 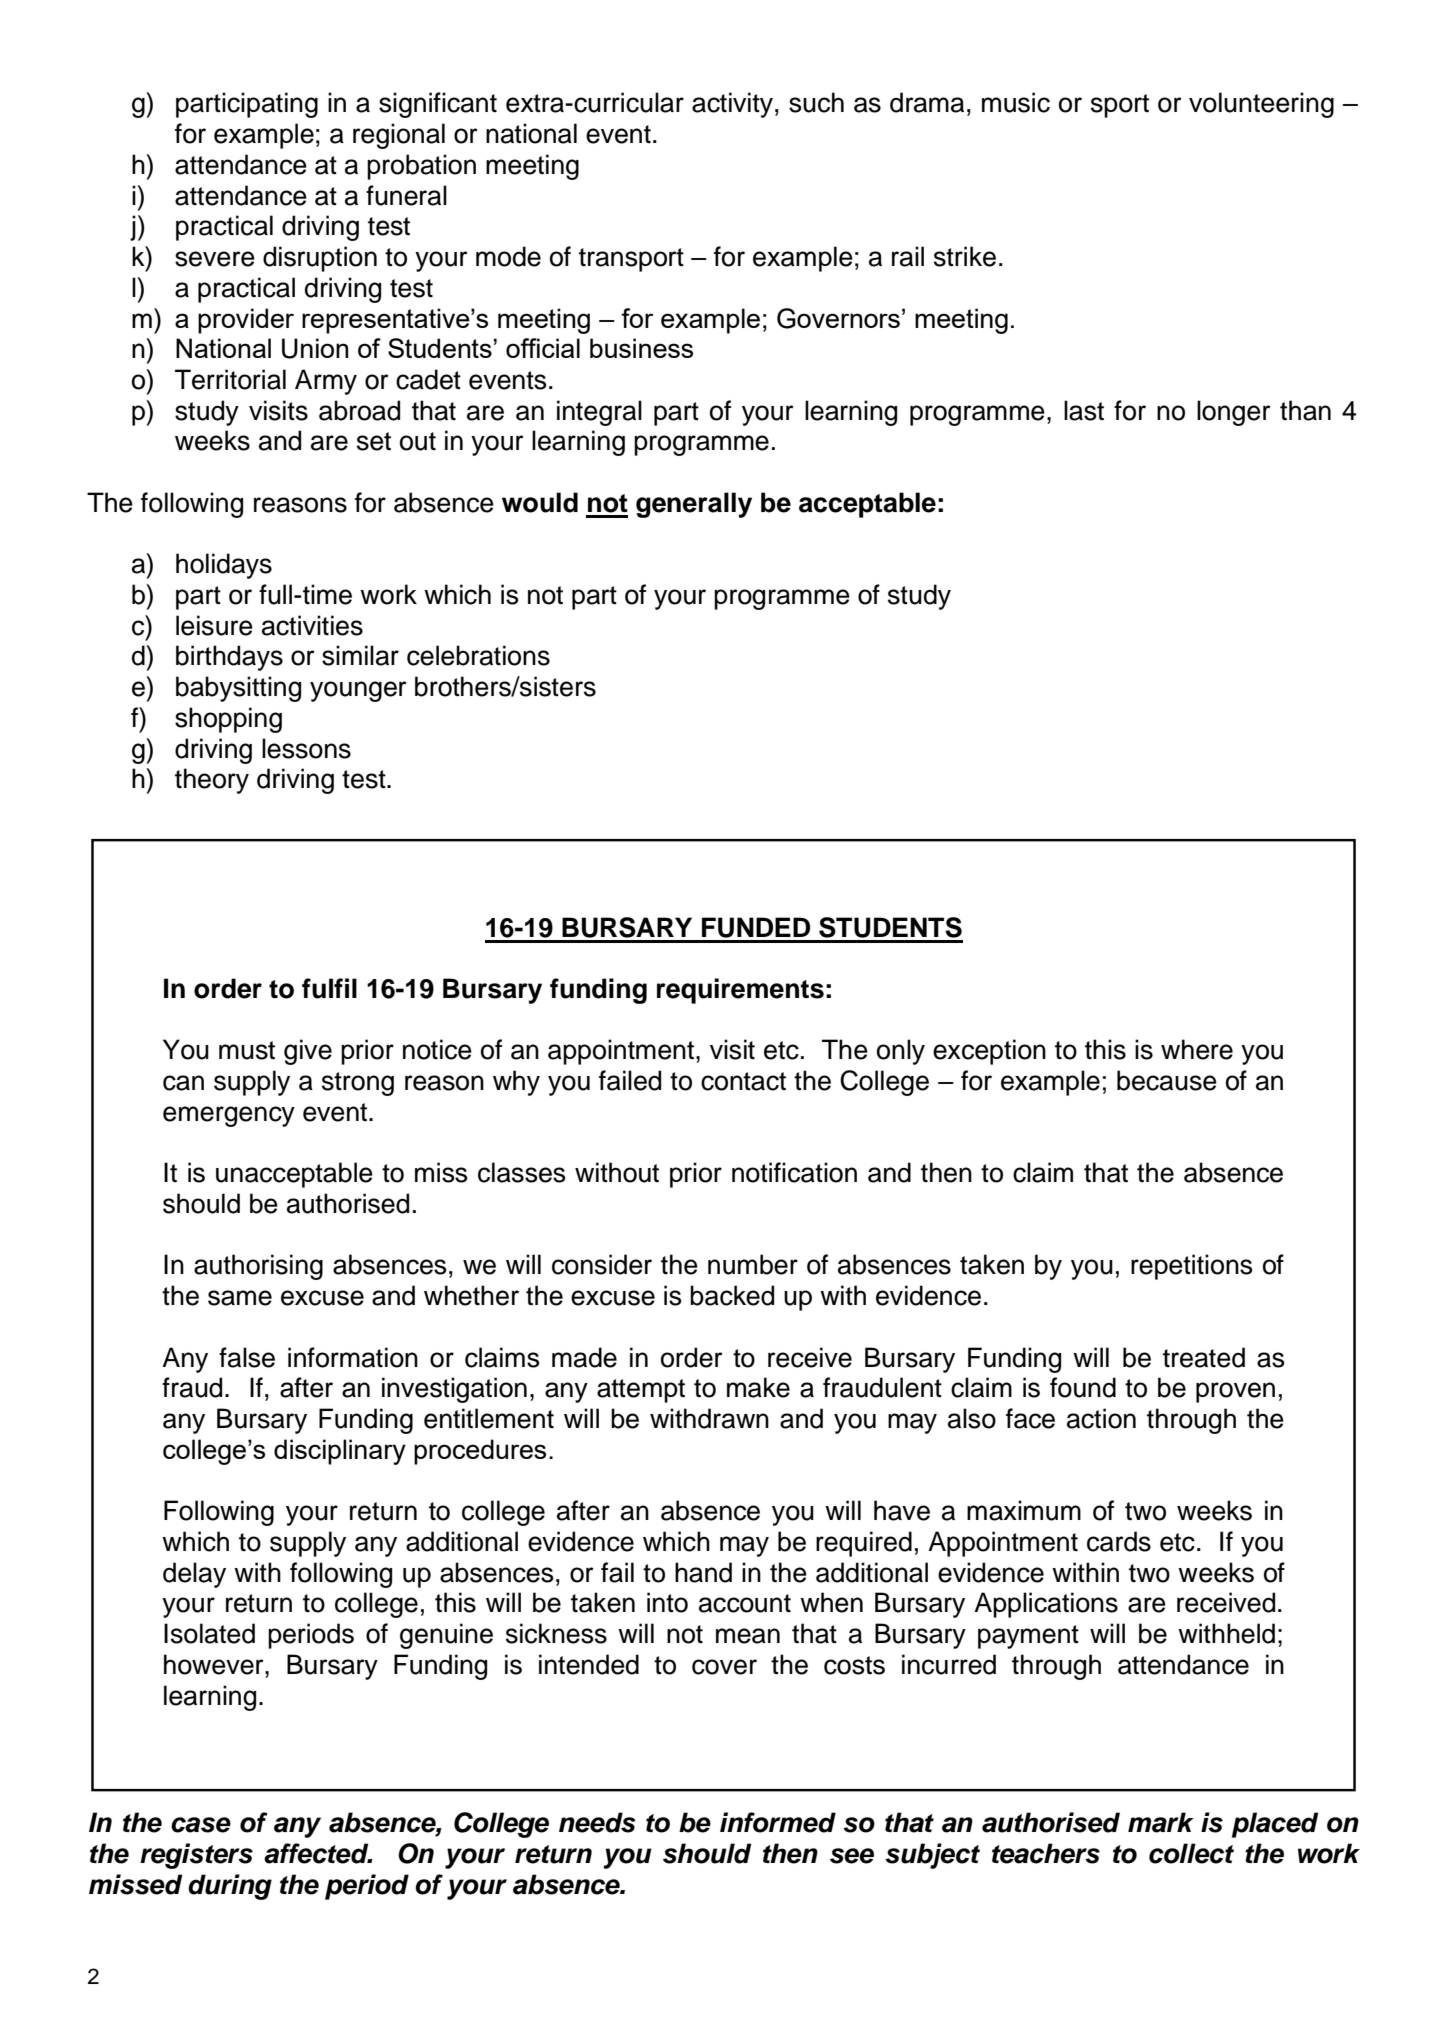 I want to click on activity, so click(x=732, y=105).
